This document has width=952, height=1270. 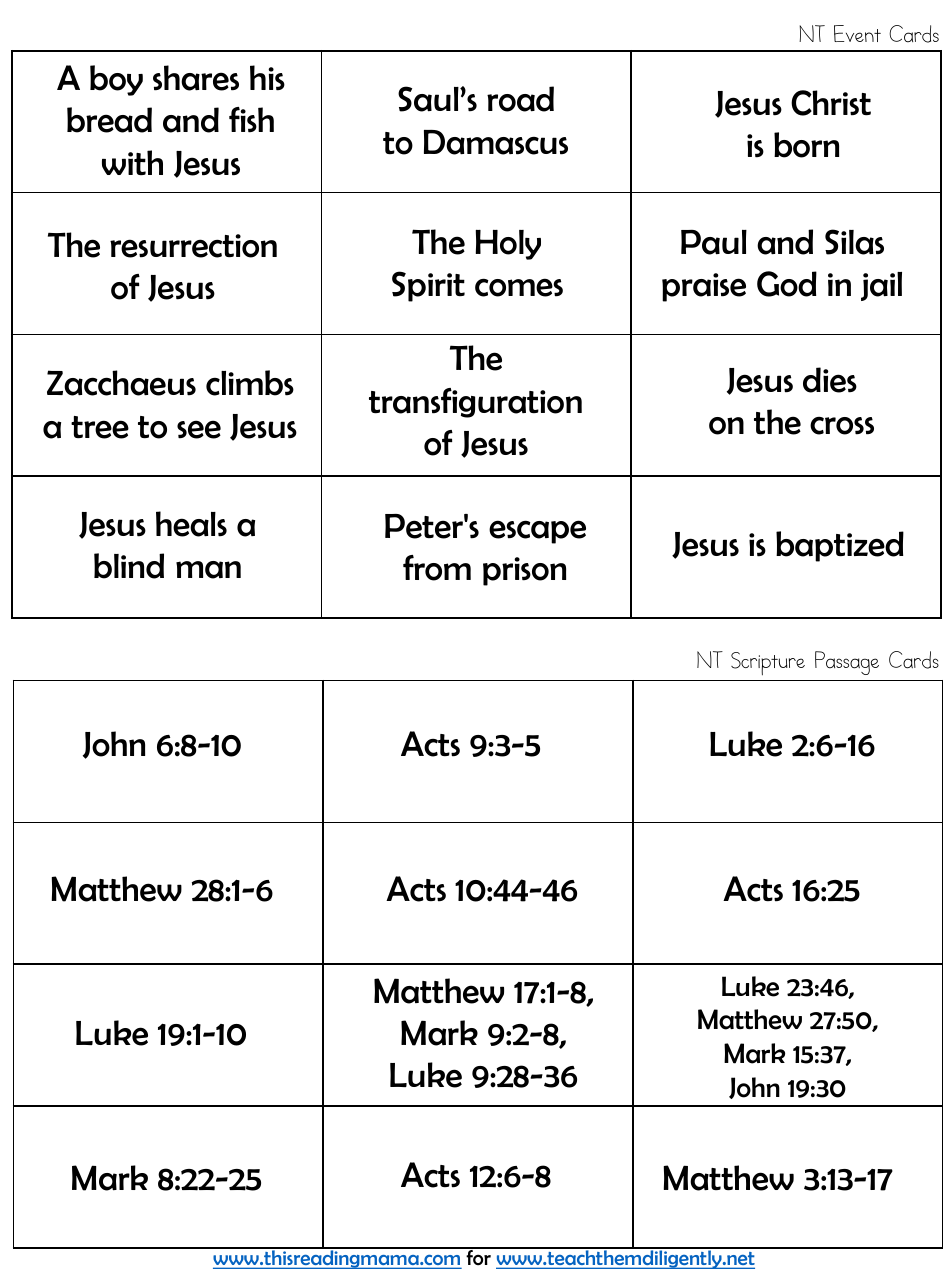 I want to click on Scripture, so click(x=768, y=663).
